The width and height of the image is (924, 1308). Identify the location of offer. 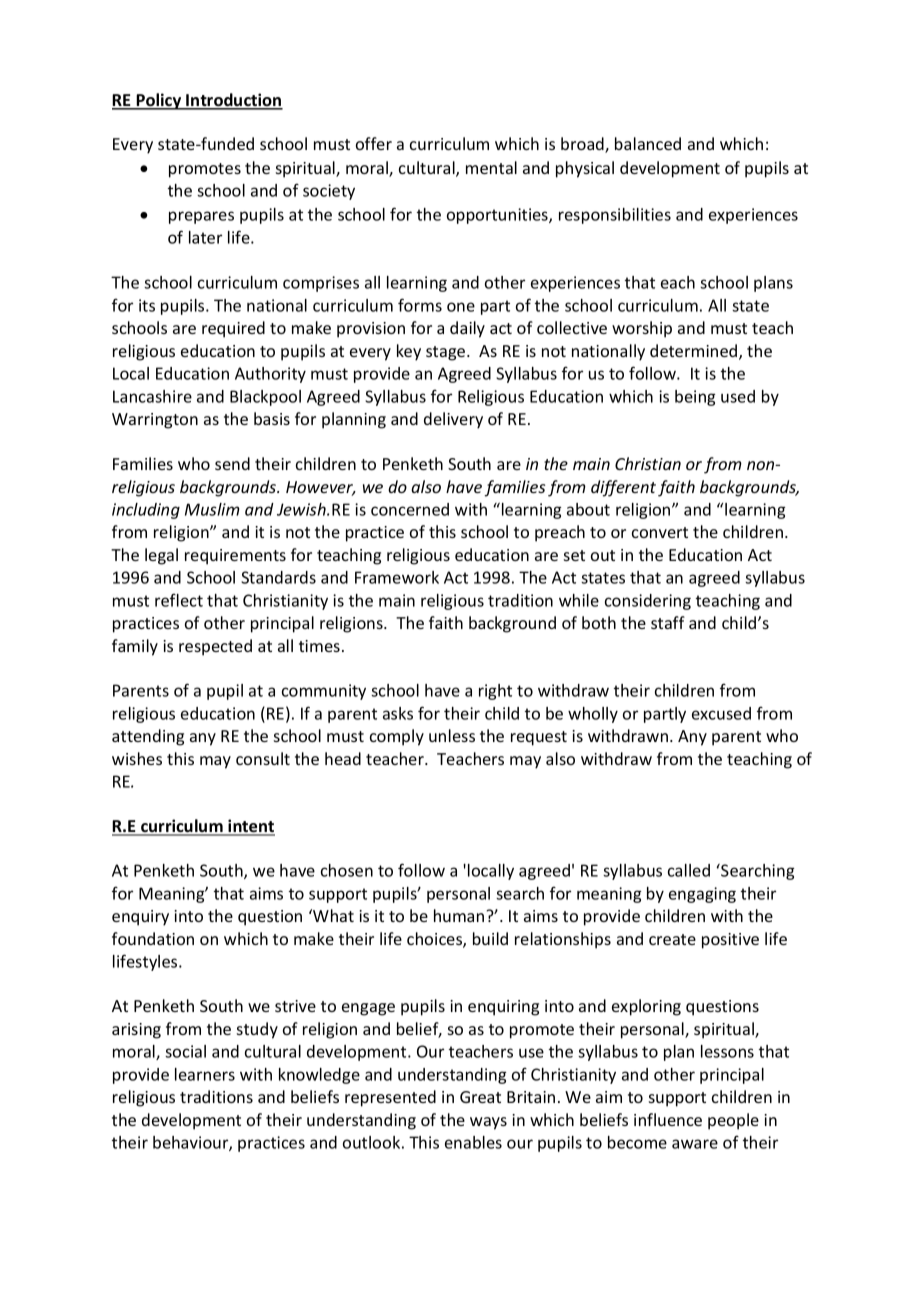
(374, 143).
